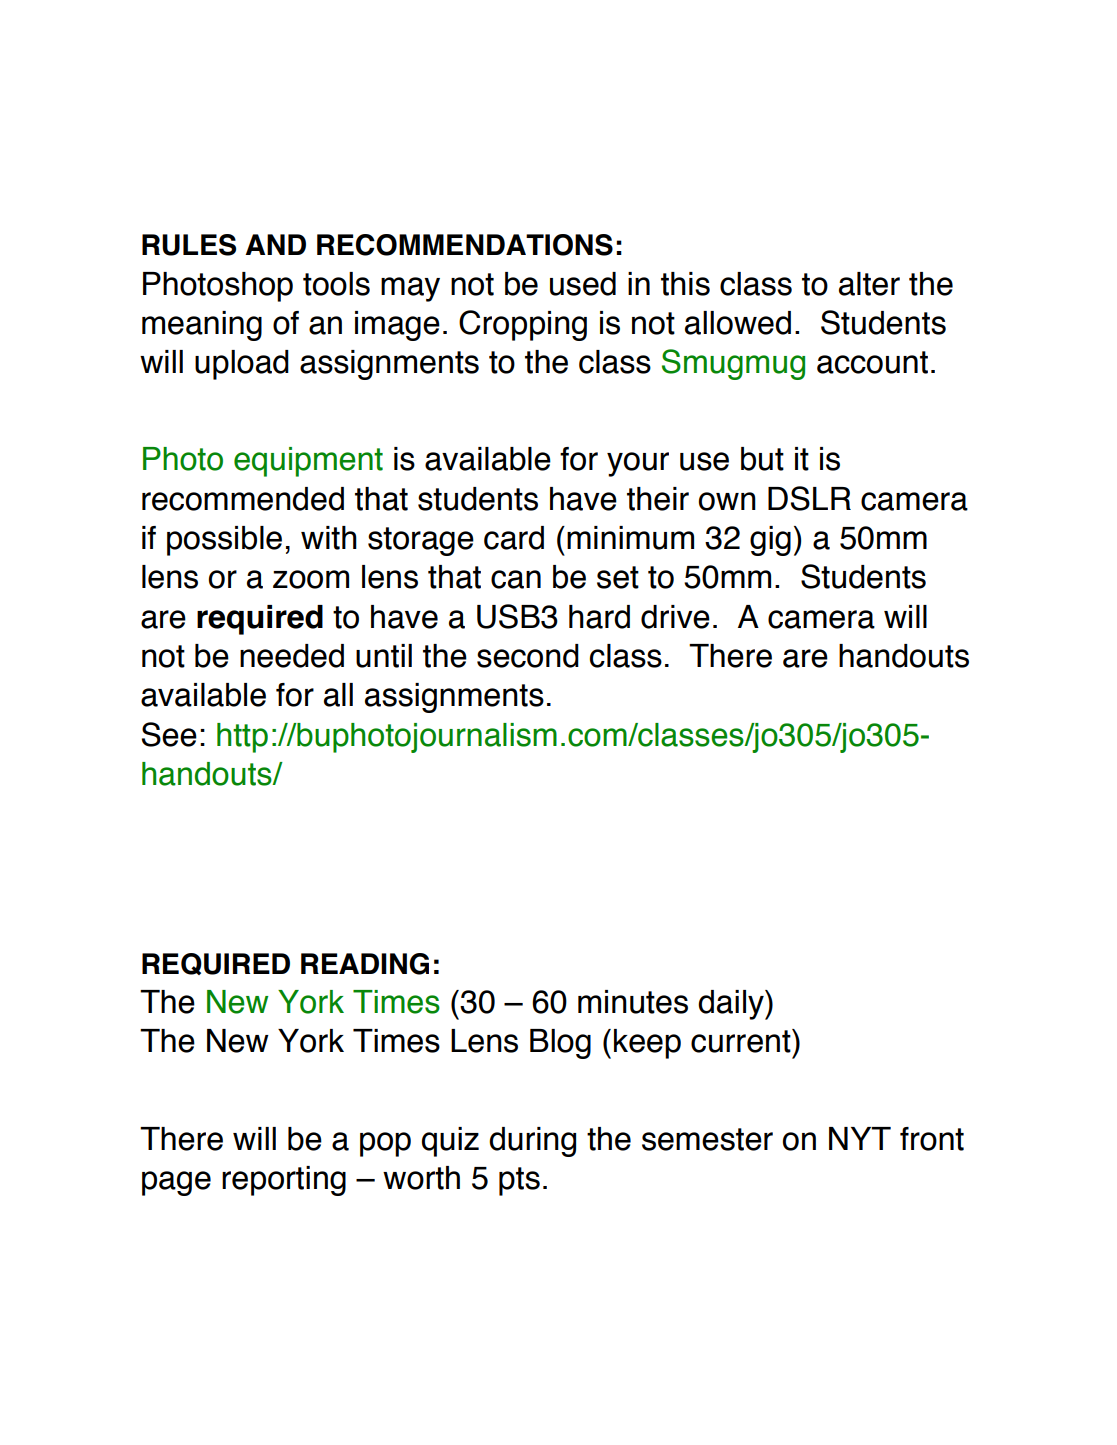  What do you see at coordinates (284, 1181) in the screenshot?
I see `reporting` at bounding box center [284, 1181].
